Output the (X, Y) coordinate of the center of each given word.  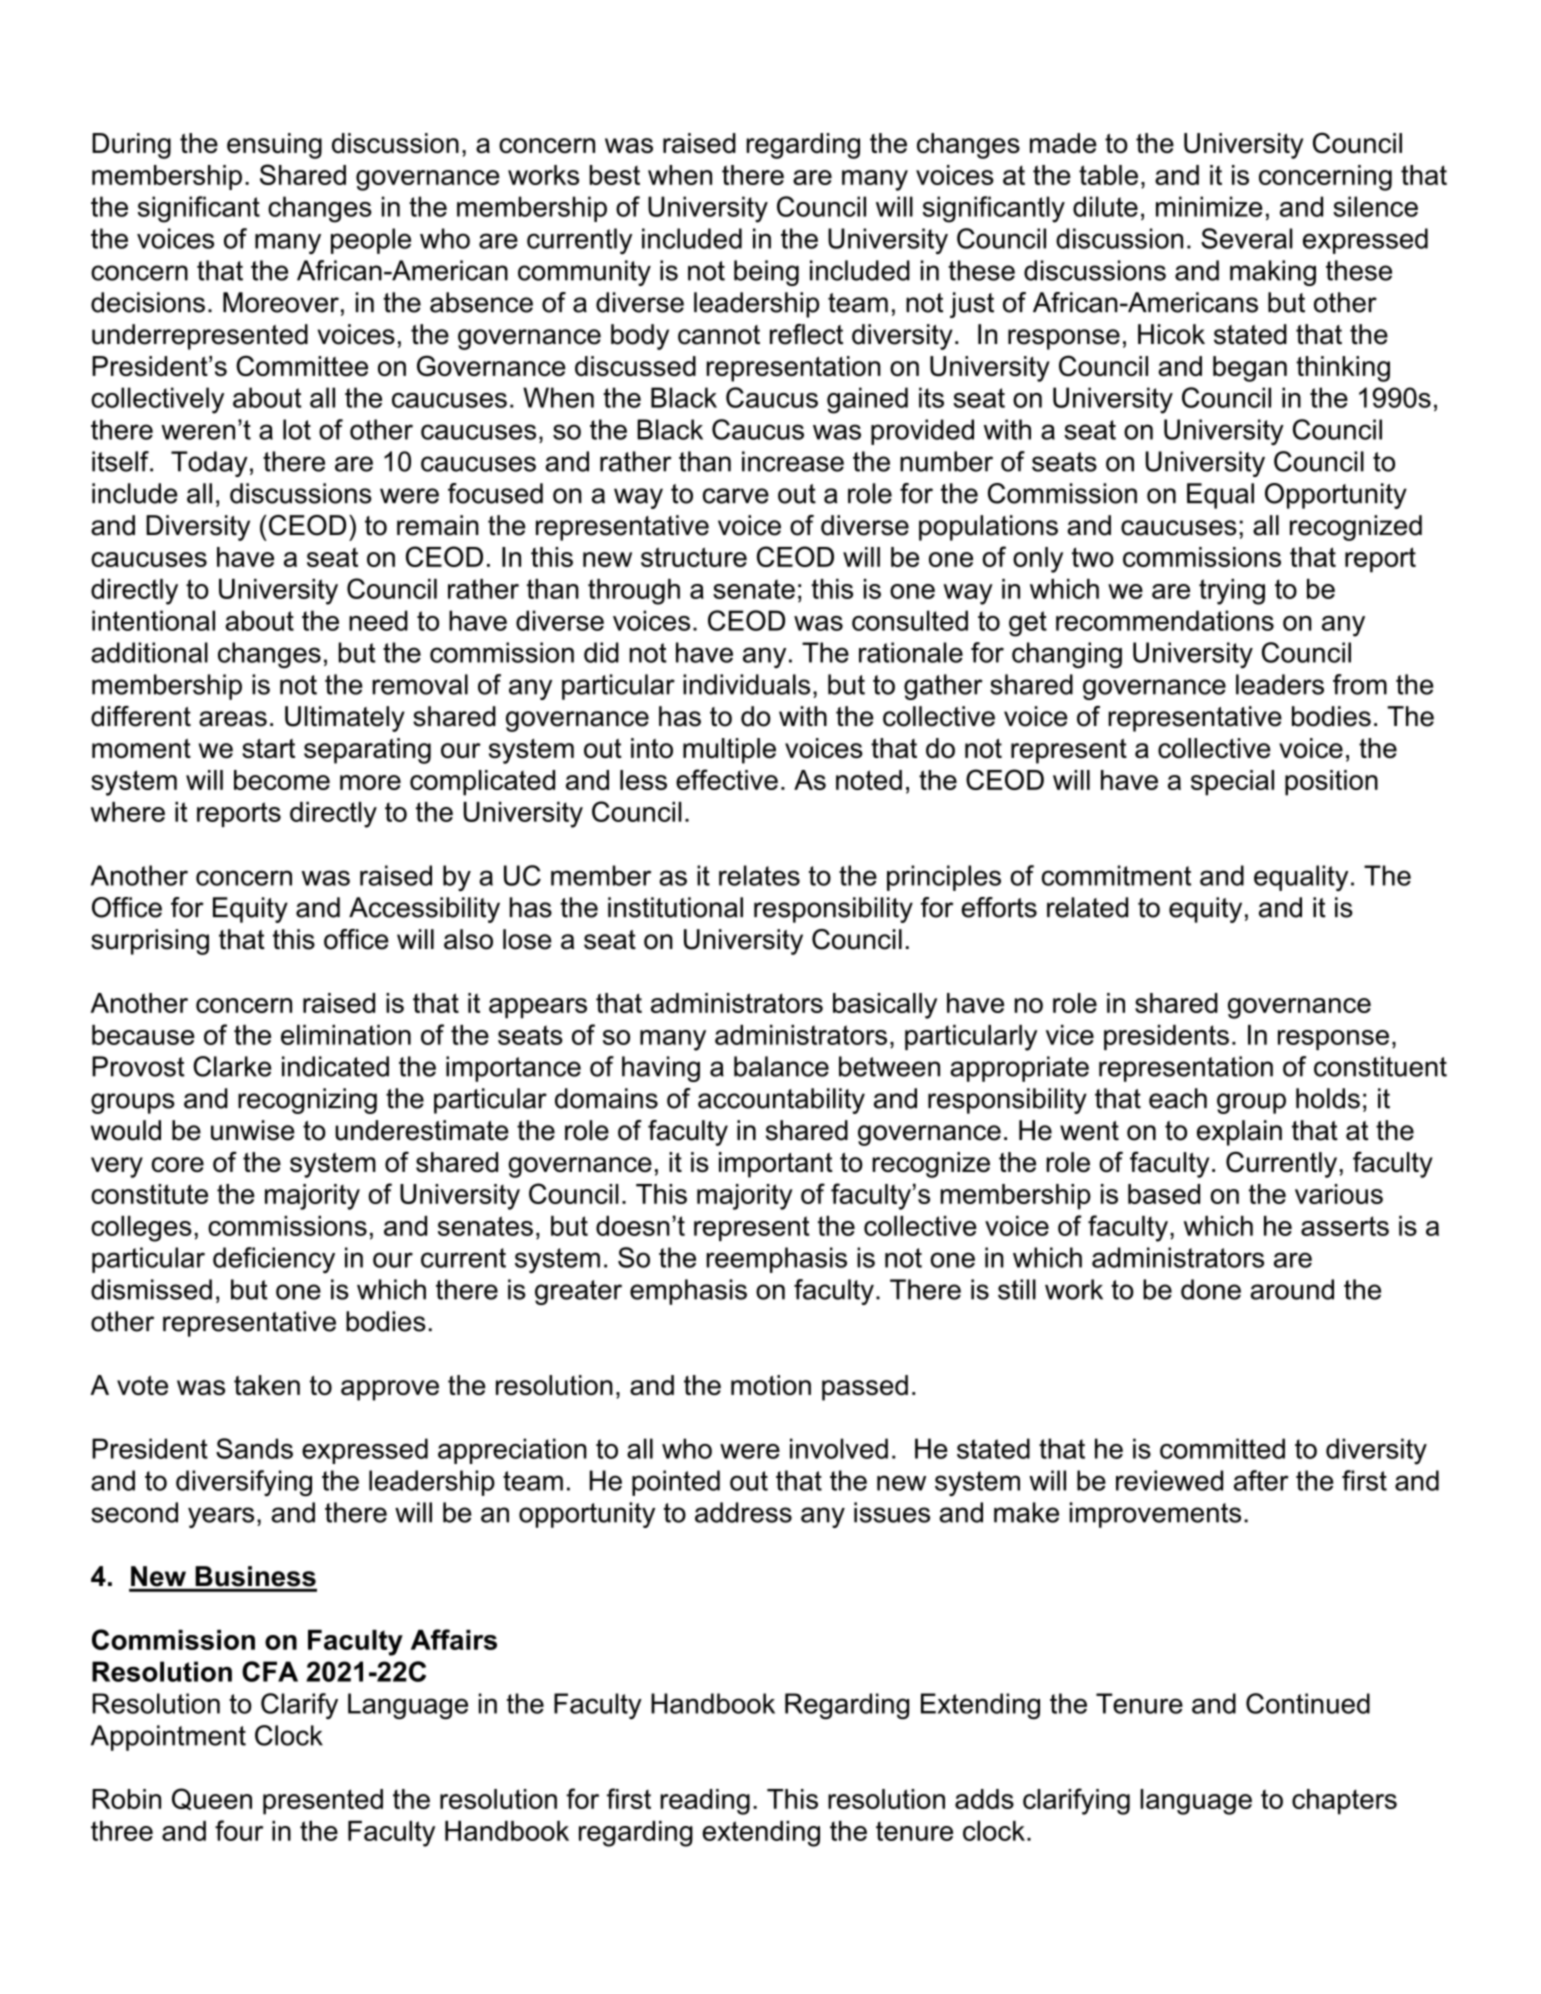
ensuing (274, 146)
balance (781, 1066)
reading (705, 1802)
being (766, 273)
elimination (346, 1035)
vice (1070, 1035)
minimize (1209, 206)
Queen (212, 1799)
